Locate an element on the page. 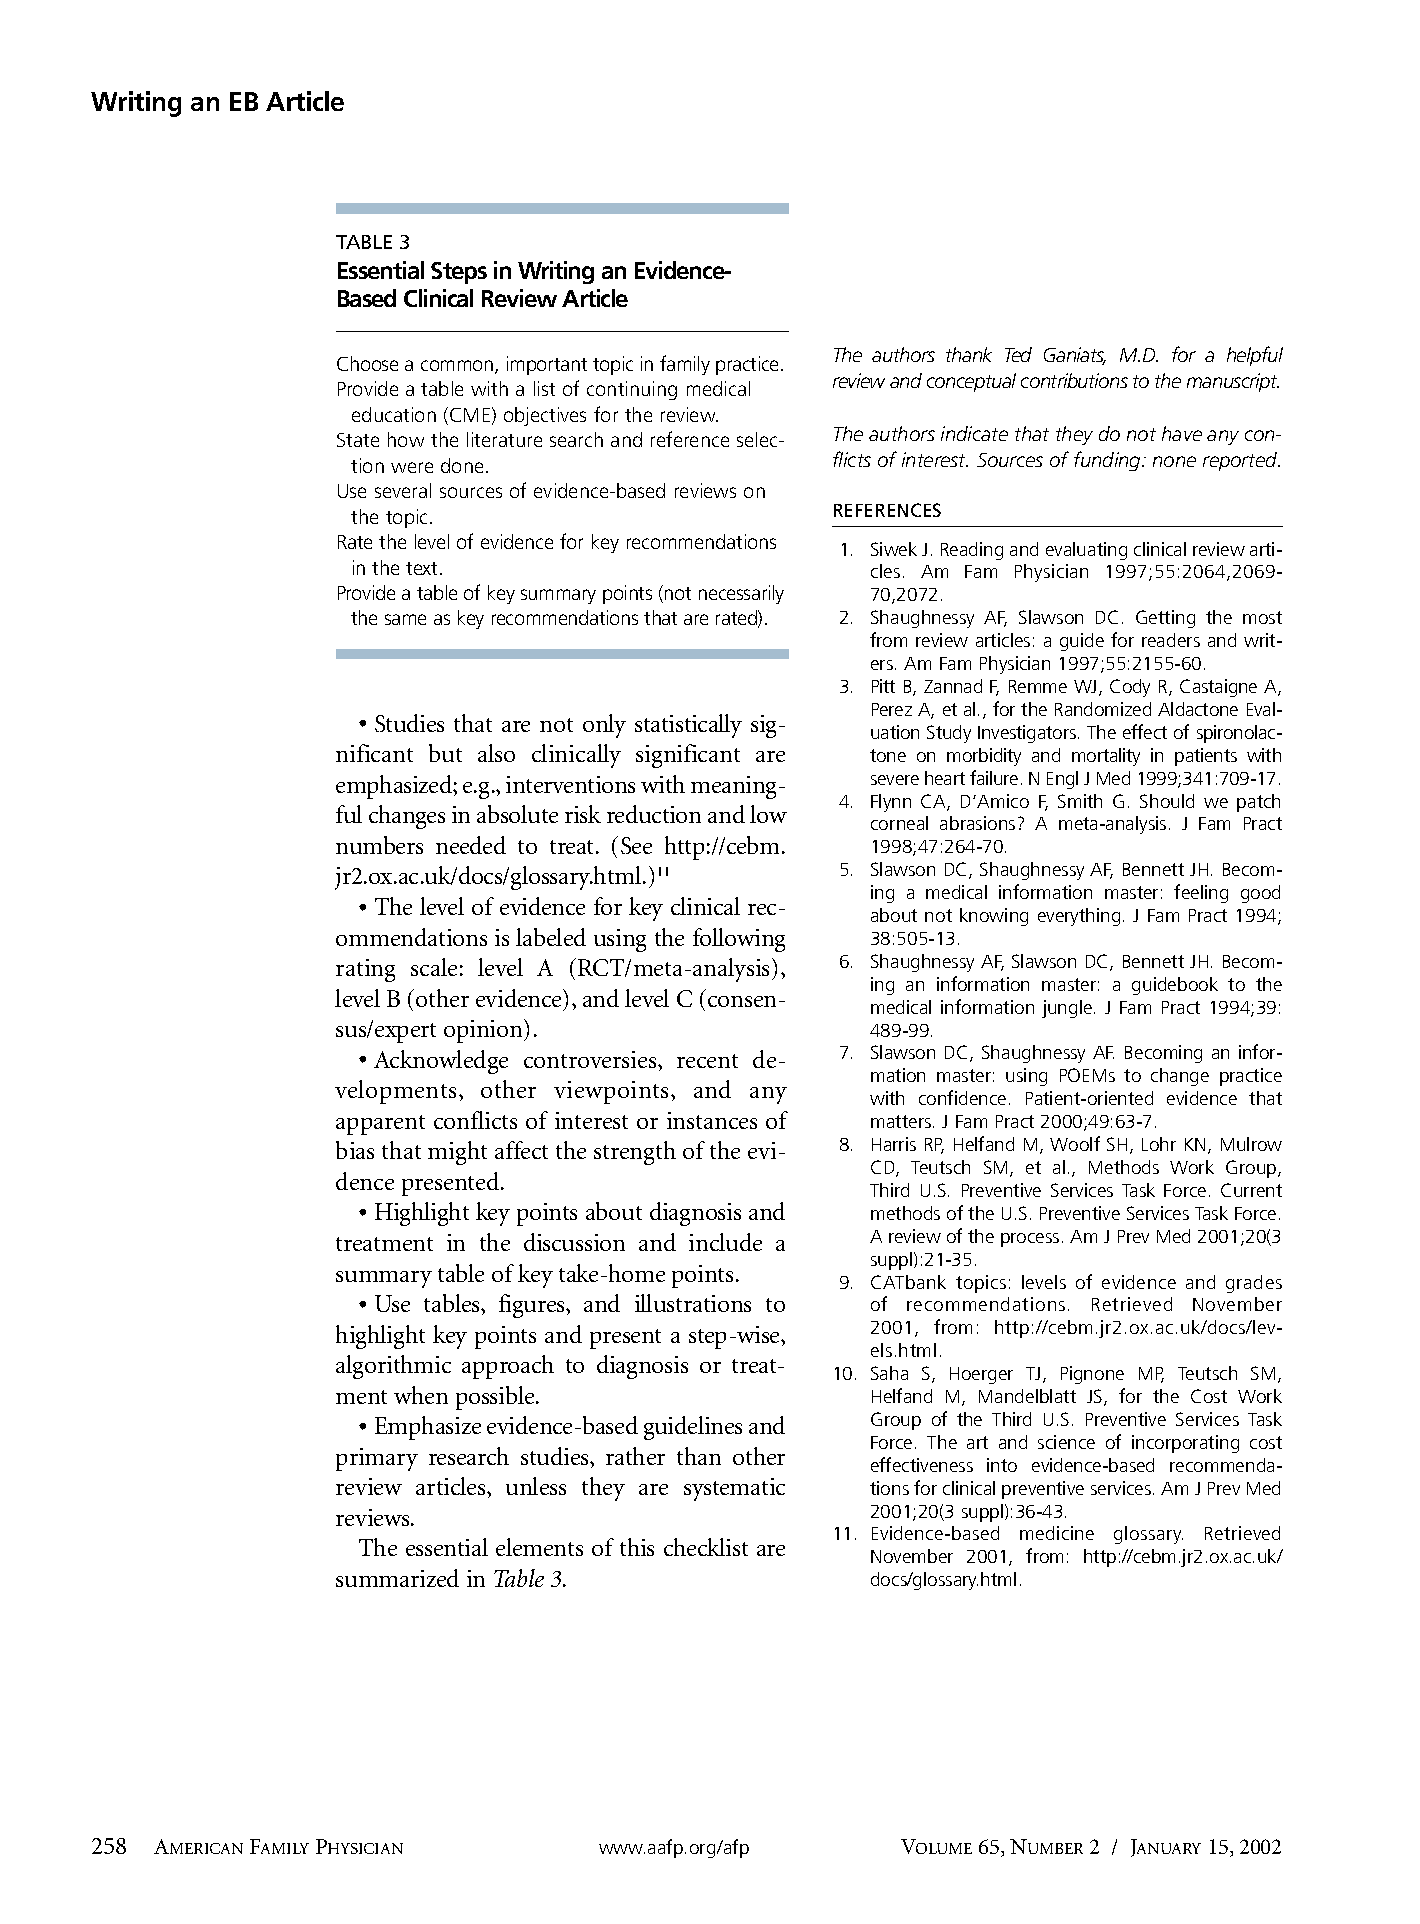 The height and width of the document is (1924, 1420). conceptual is located at coordinates (971, 382).
